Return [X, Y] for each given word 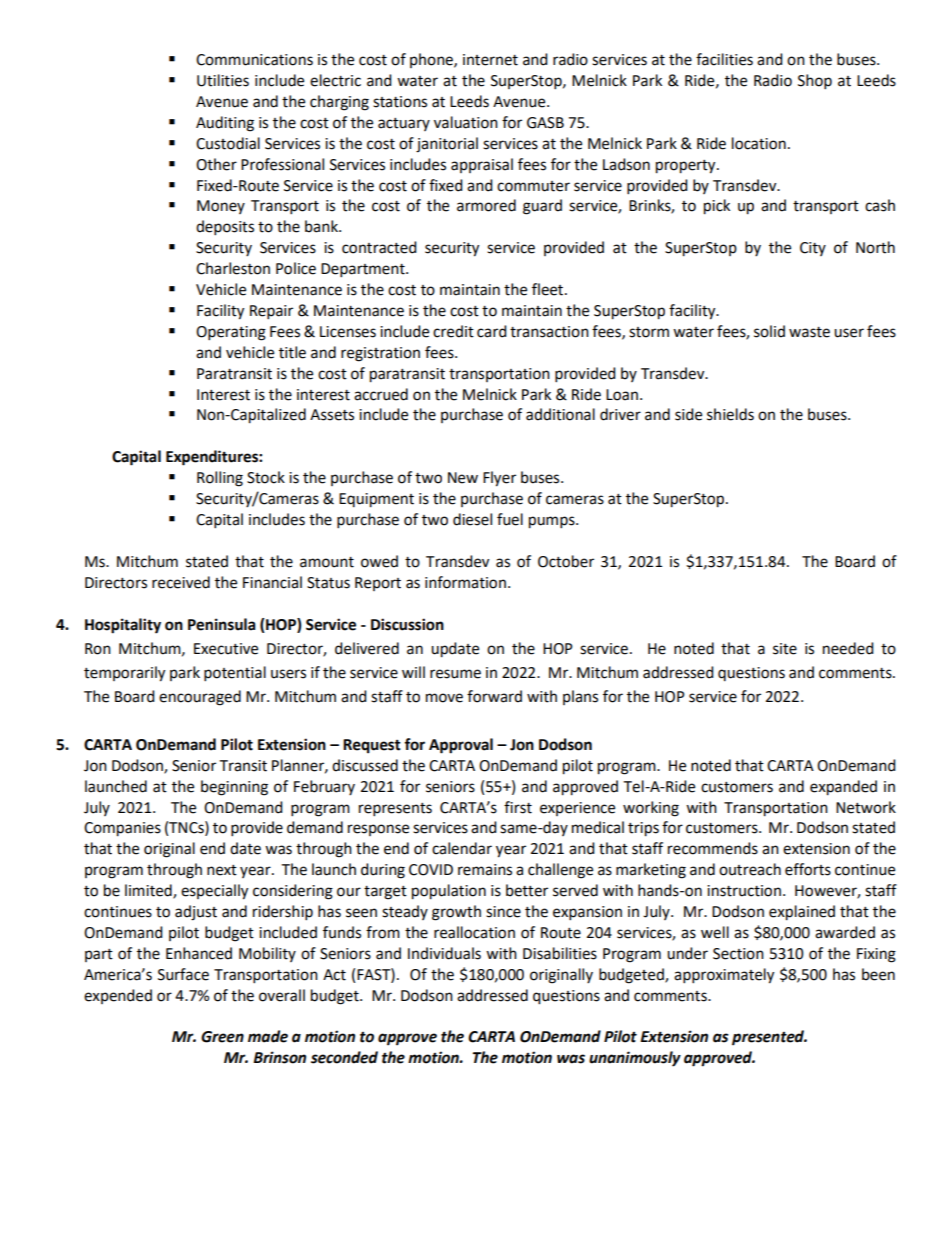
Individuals [444, 953]
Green [222, 1037]
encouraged [200, 698]
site [785, 649]
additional [560, 414]
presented [769, 1038]
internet [490, 60]
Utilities [223, 80]
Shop [815, 82]
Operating [231, 333]
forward [494, 696]
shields [730, 414]
